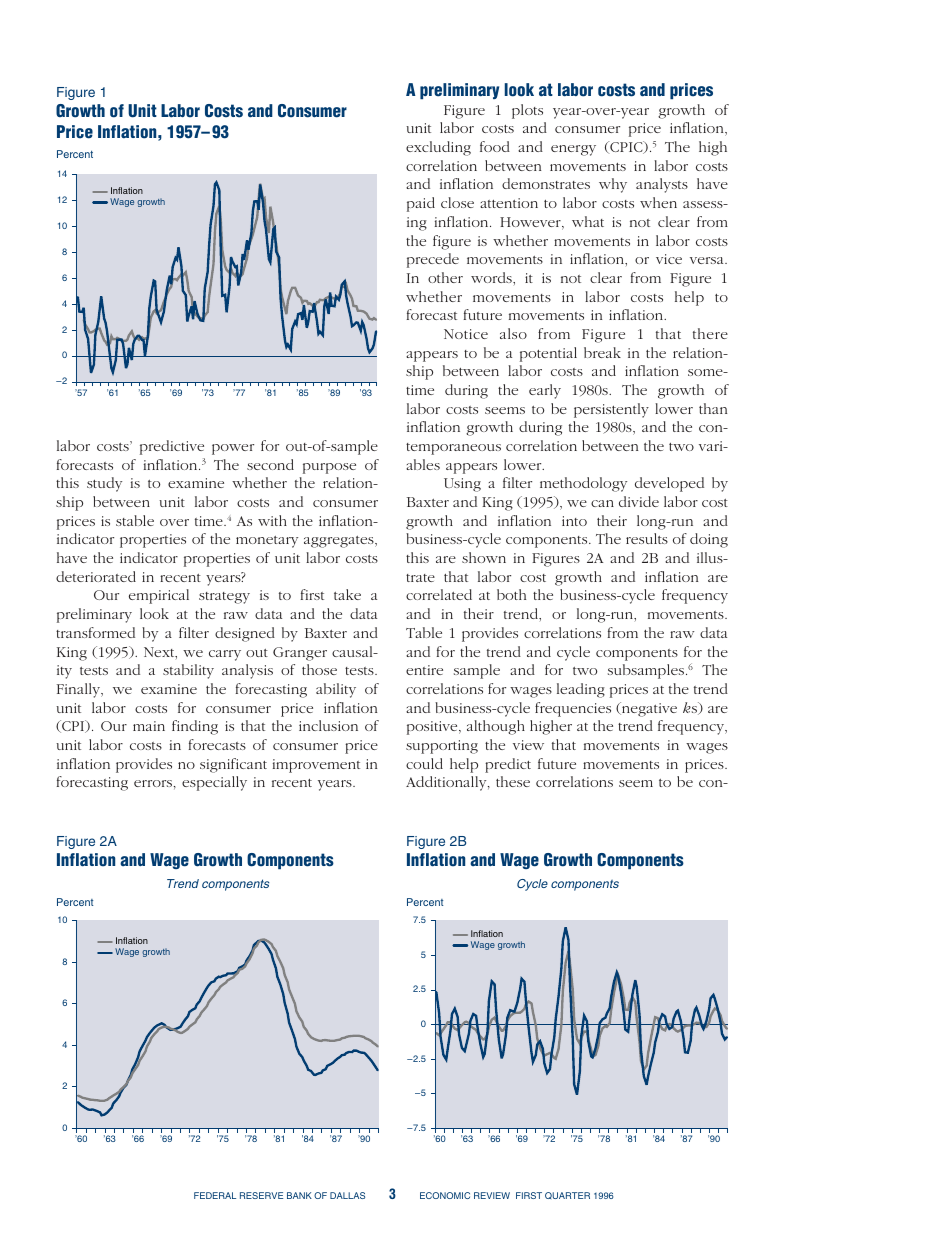 The width and height of the screenshot is (952, 1233). I want to click on entire, so click(424, 670).
